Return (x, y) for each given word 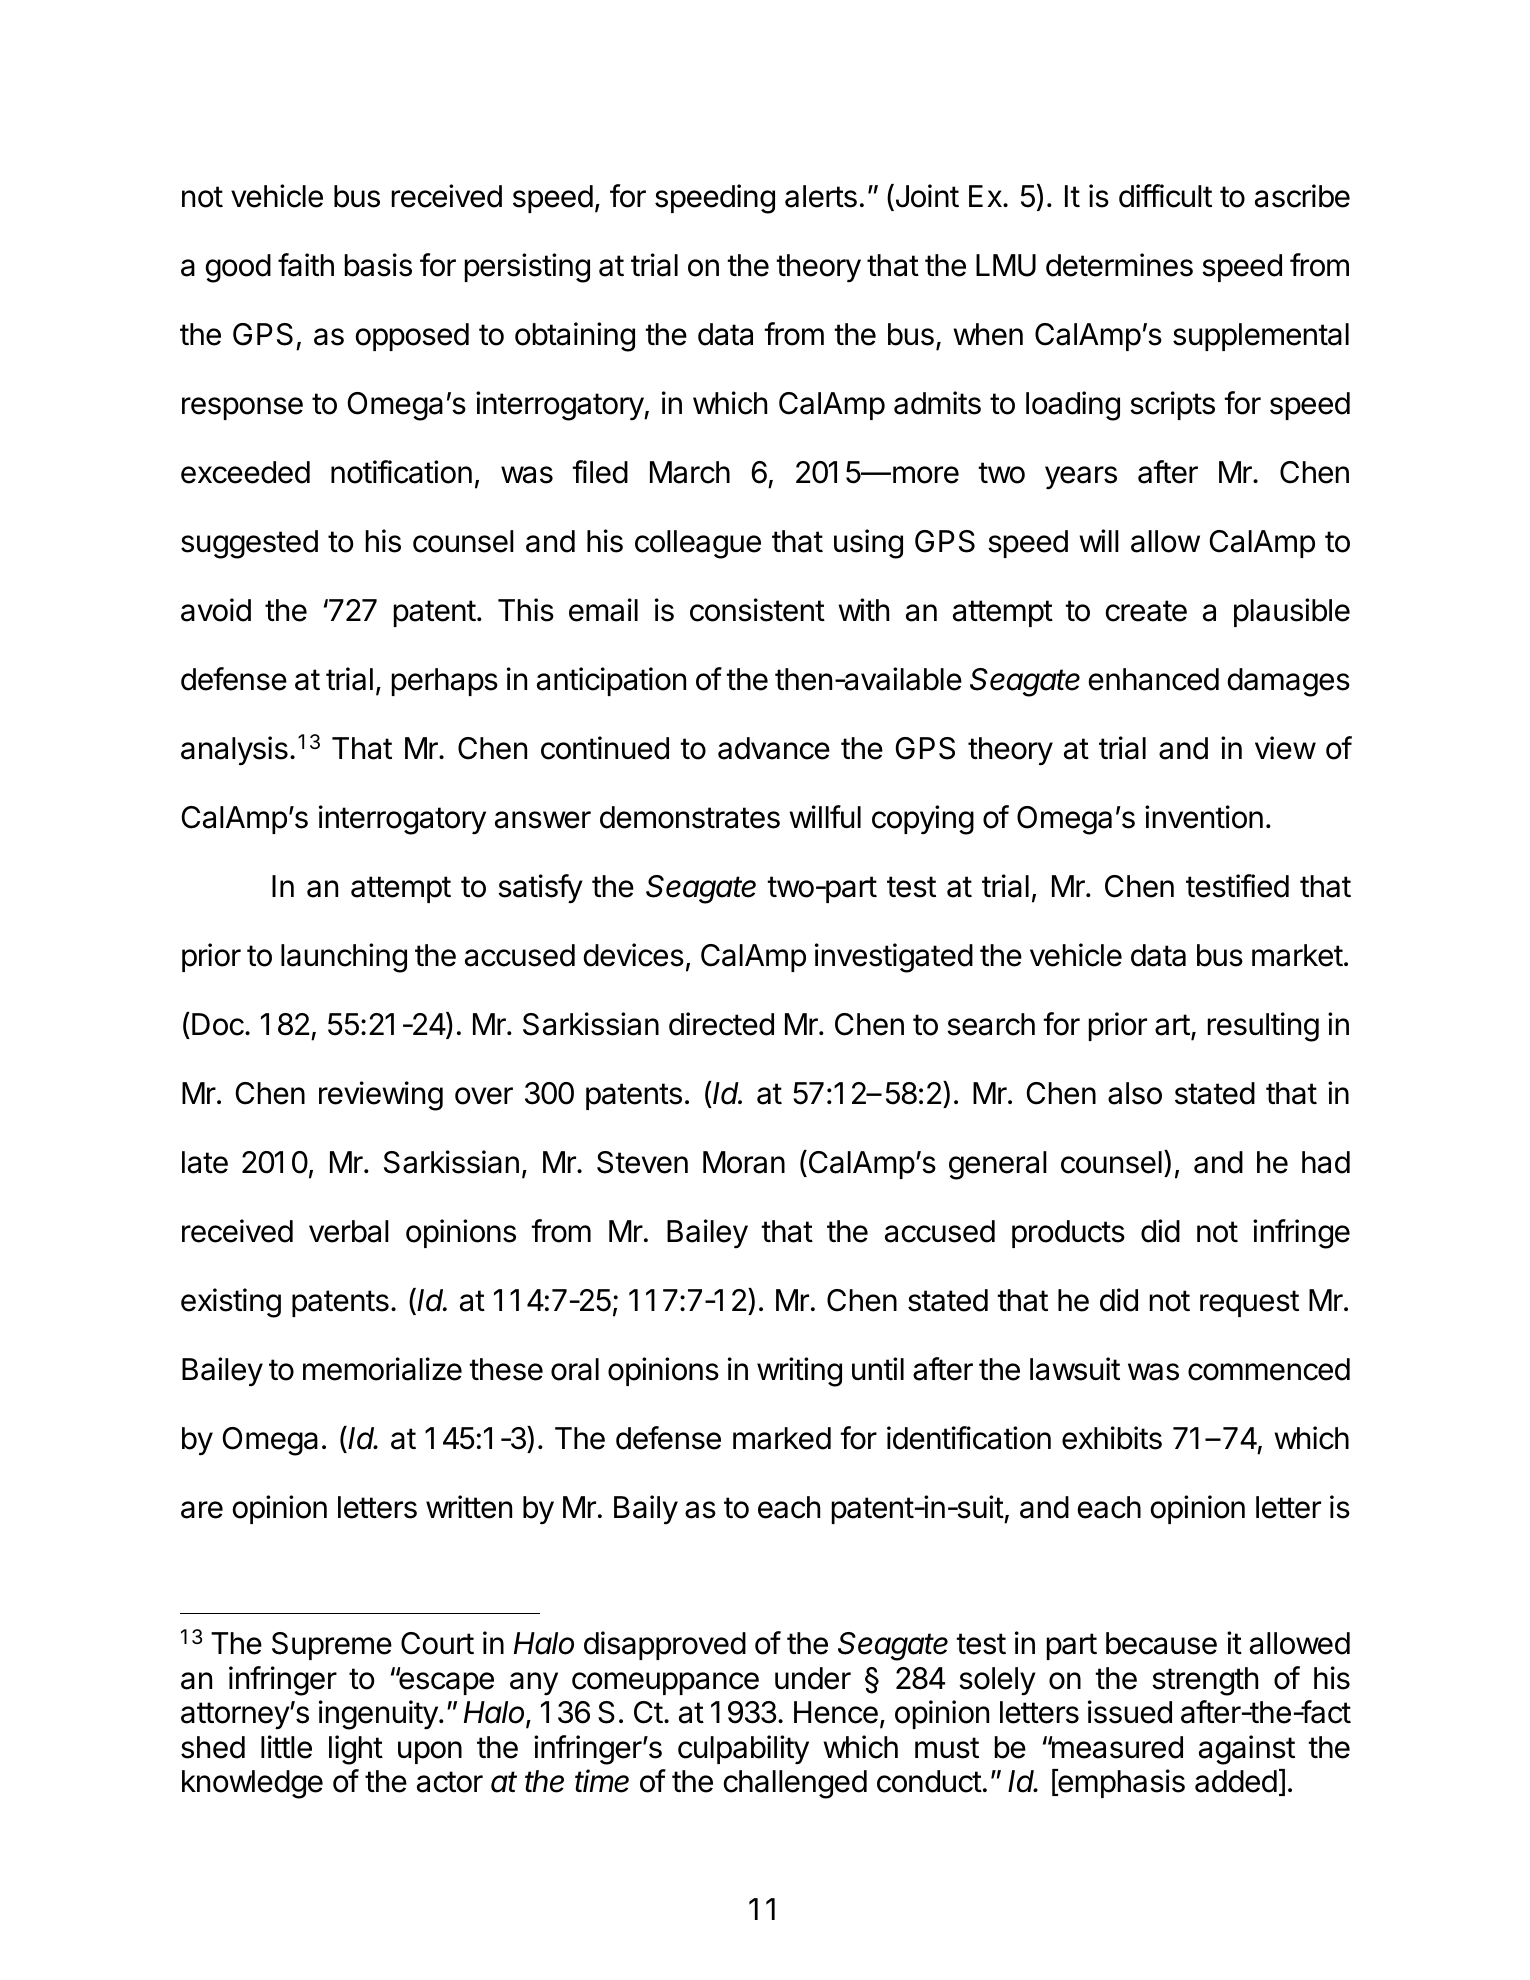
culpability (743, 1750)
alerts (821, 196)
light (356, 1750)
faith (306, 265)
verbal (349, 1231)
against (1247, 1750)
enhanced (1154, 679)
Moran (744, 1162)
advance (774, 748)
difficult (1165, 196)
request (1249, 1303)
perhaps (445, 682)
